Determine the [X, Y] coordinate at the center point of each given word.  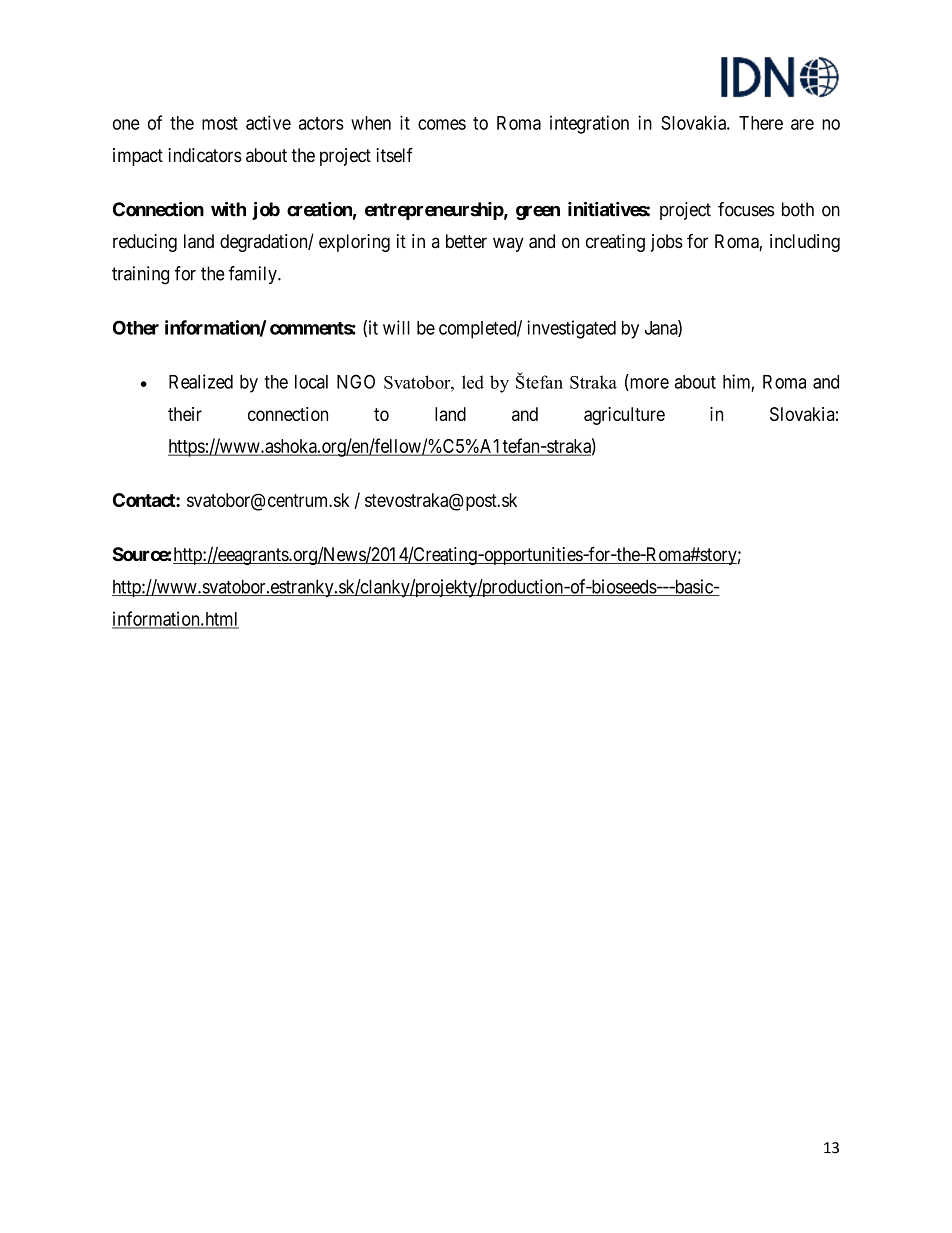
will [396, 327]
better [466, 241]
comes [442, 124]
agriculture [624, 416]
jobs [667, 243]
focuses [746, 209]
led [473, 382]
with [228, 209]
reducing [145, 243]
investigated [571, 329]
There [761, 123]
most [220, 123]
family [253, 275]
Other [136, 327]
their [185, 414]
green [538, 213]
